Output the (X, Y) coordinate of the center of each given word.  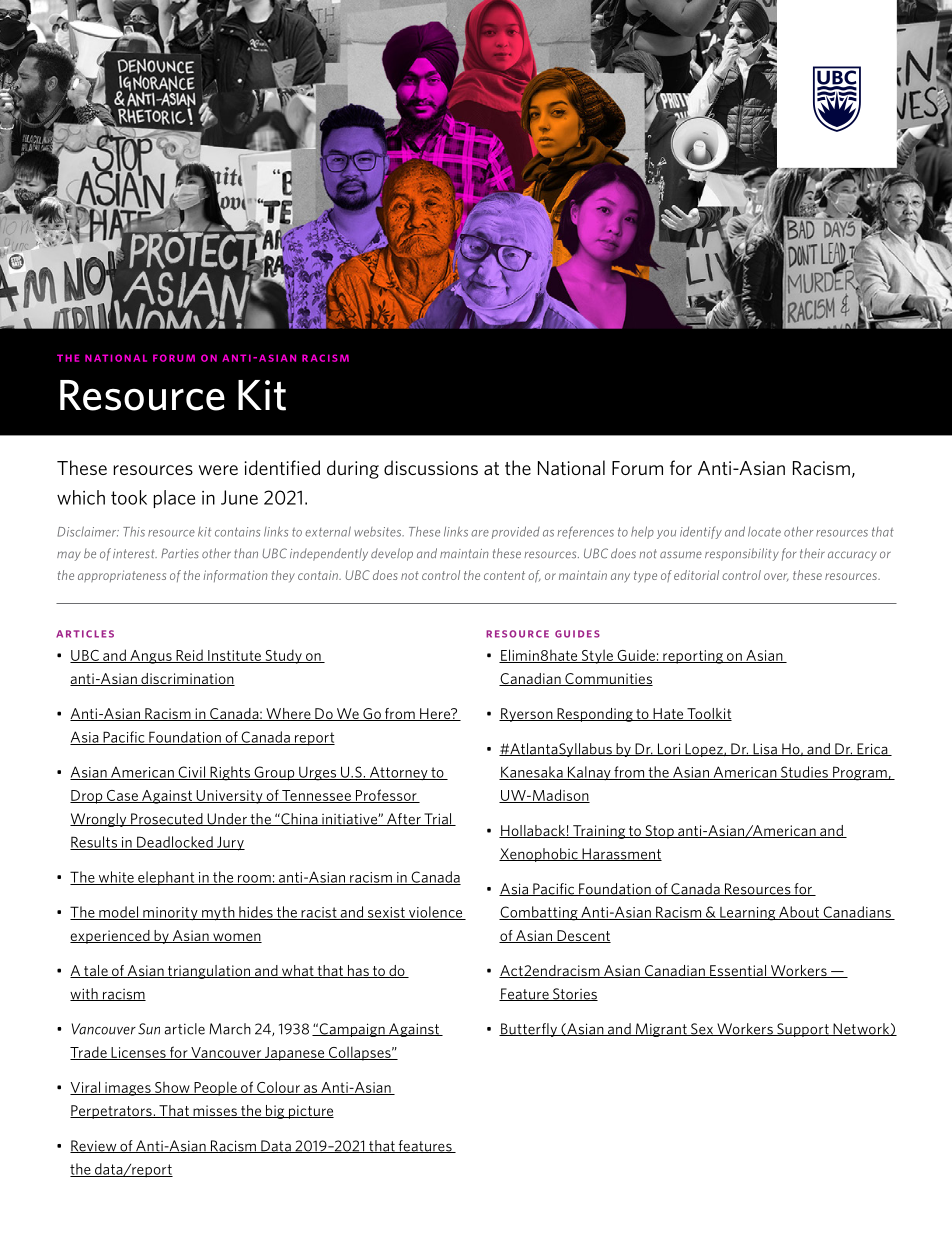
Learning (748, 914)
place (174, 499)
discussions (431, 467)
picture (310, 1112)
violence (435, 913)
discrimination (187, 679)
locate (764, 532)
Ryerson (527, 715)
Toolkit (708, 714)
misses (215, 1111)
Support (803, 1030)
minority (170, 914)
